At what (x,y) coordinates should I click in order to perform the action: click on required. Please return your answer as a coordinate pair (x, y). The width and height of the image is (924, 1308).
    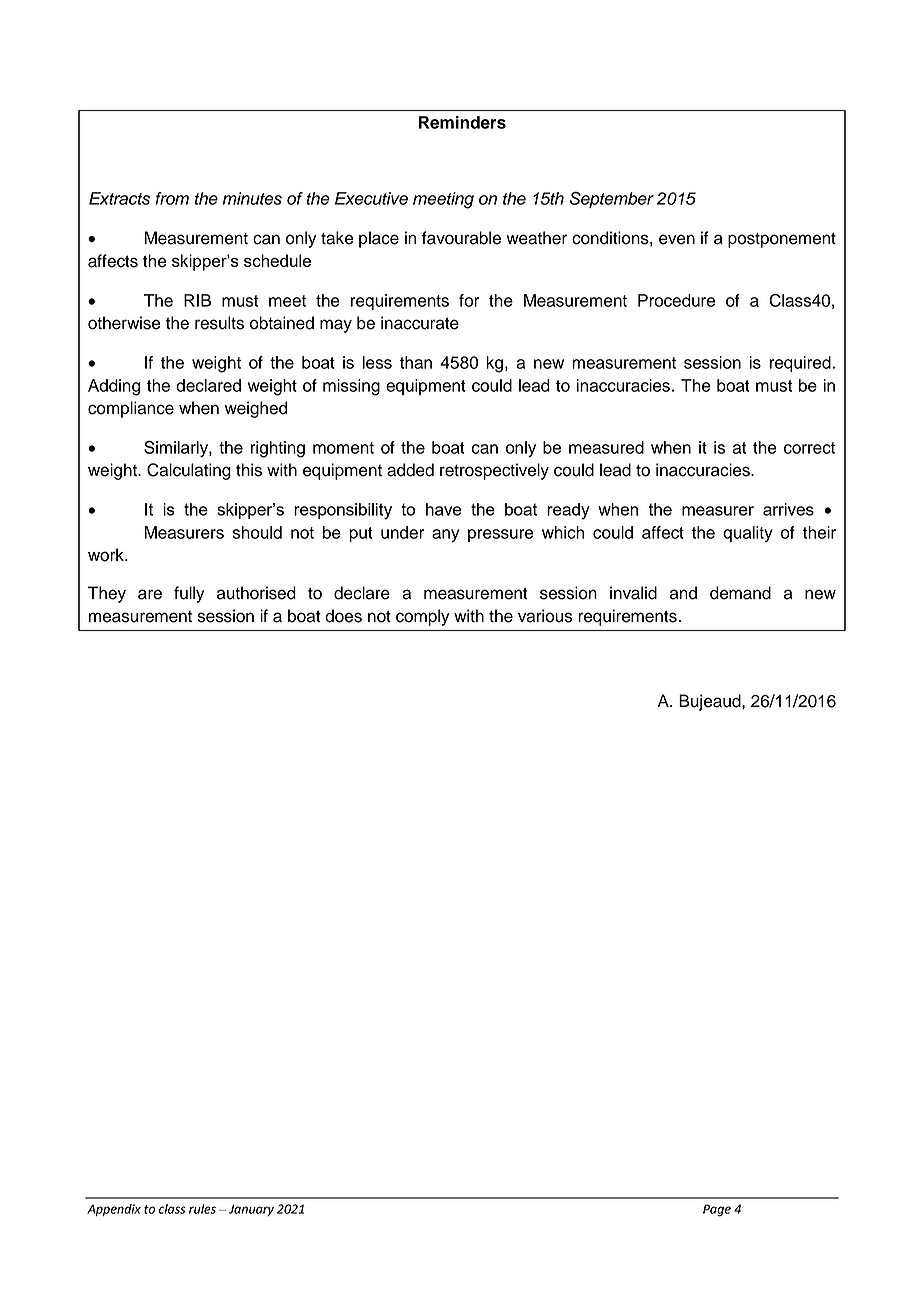
    Looking at the image, I should click on (801, 364).
